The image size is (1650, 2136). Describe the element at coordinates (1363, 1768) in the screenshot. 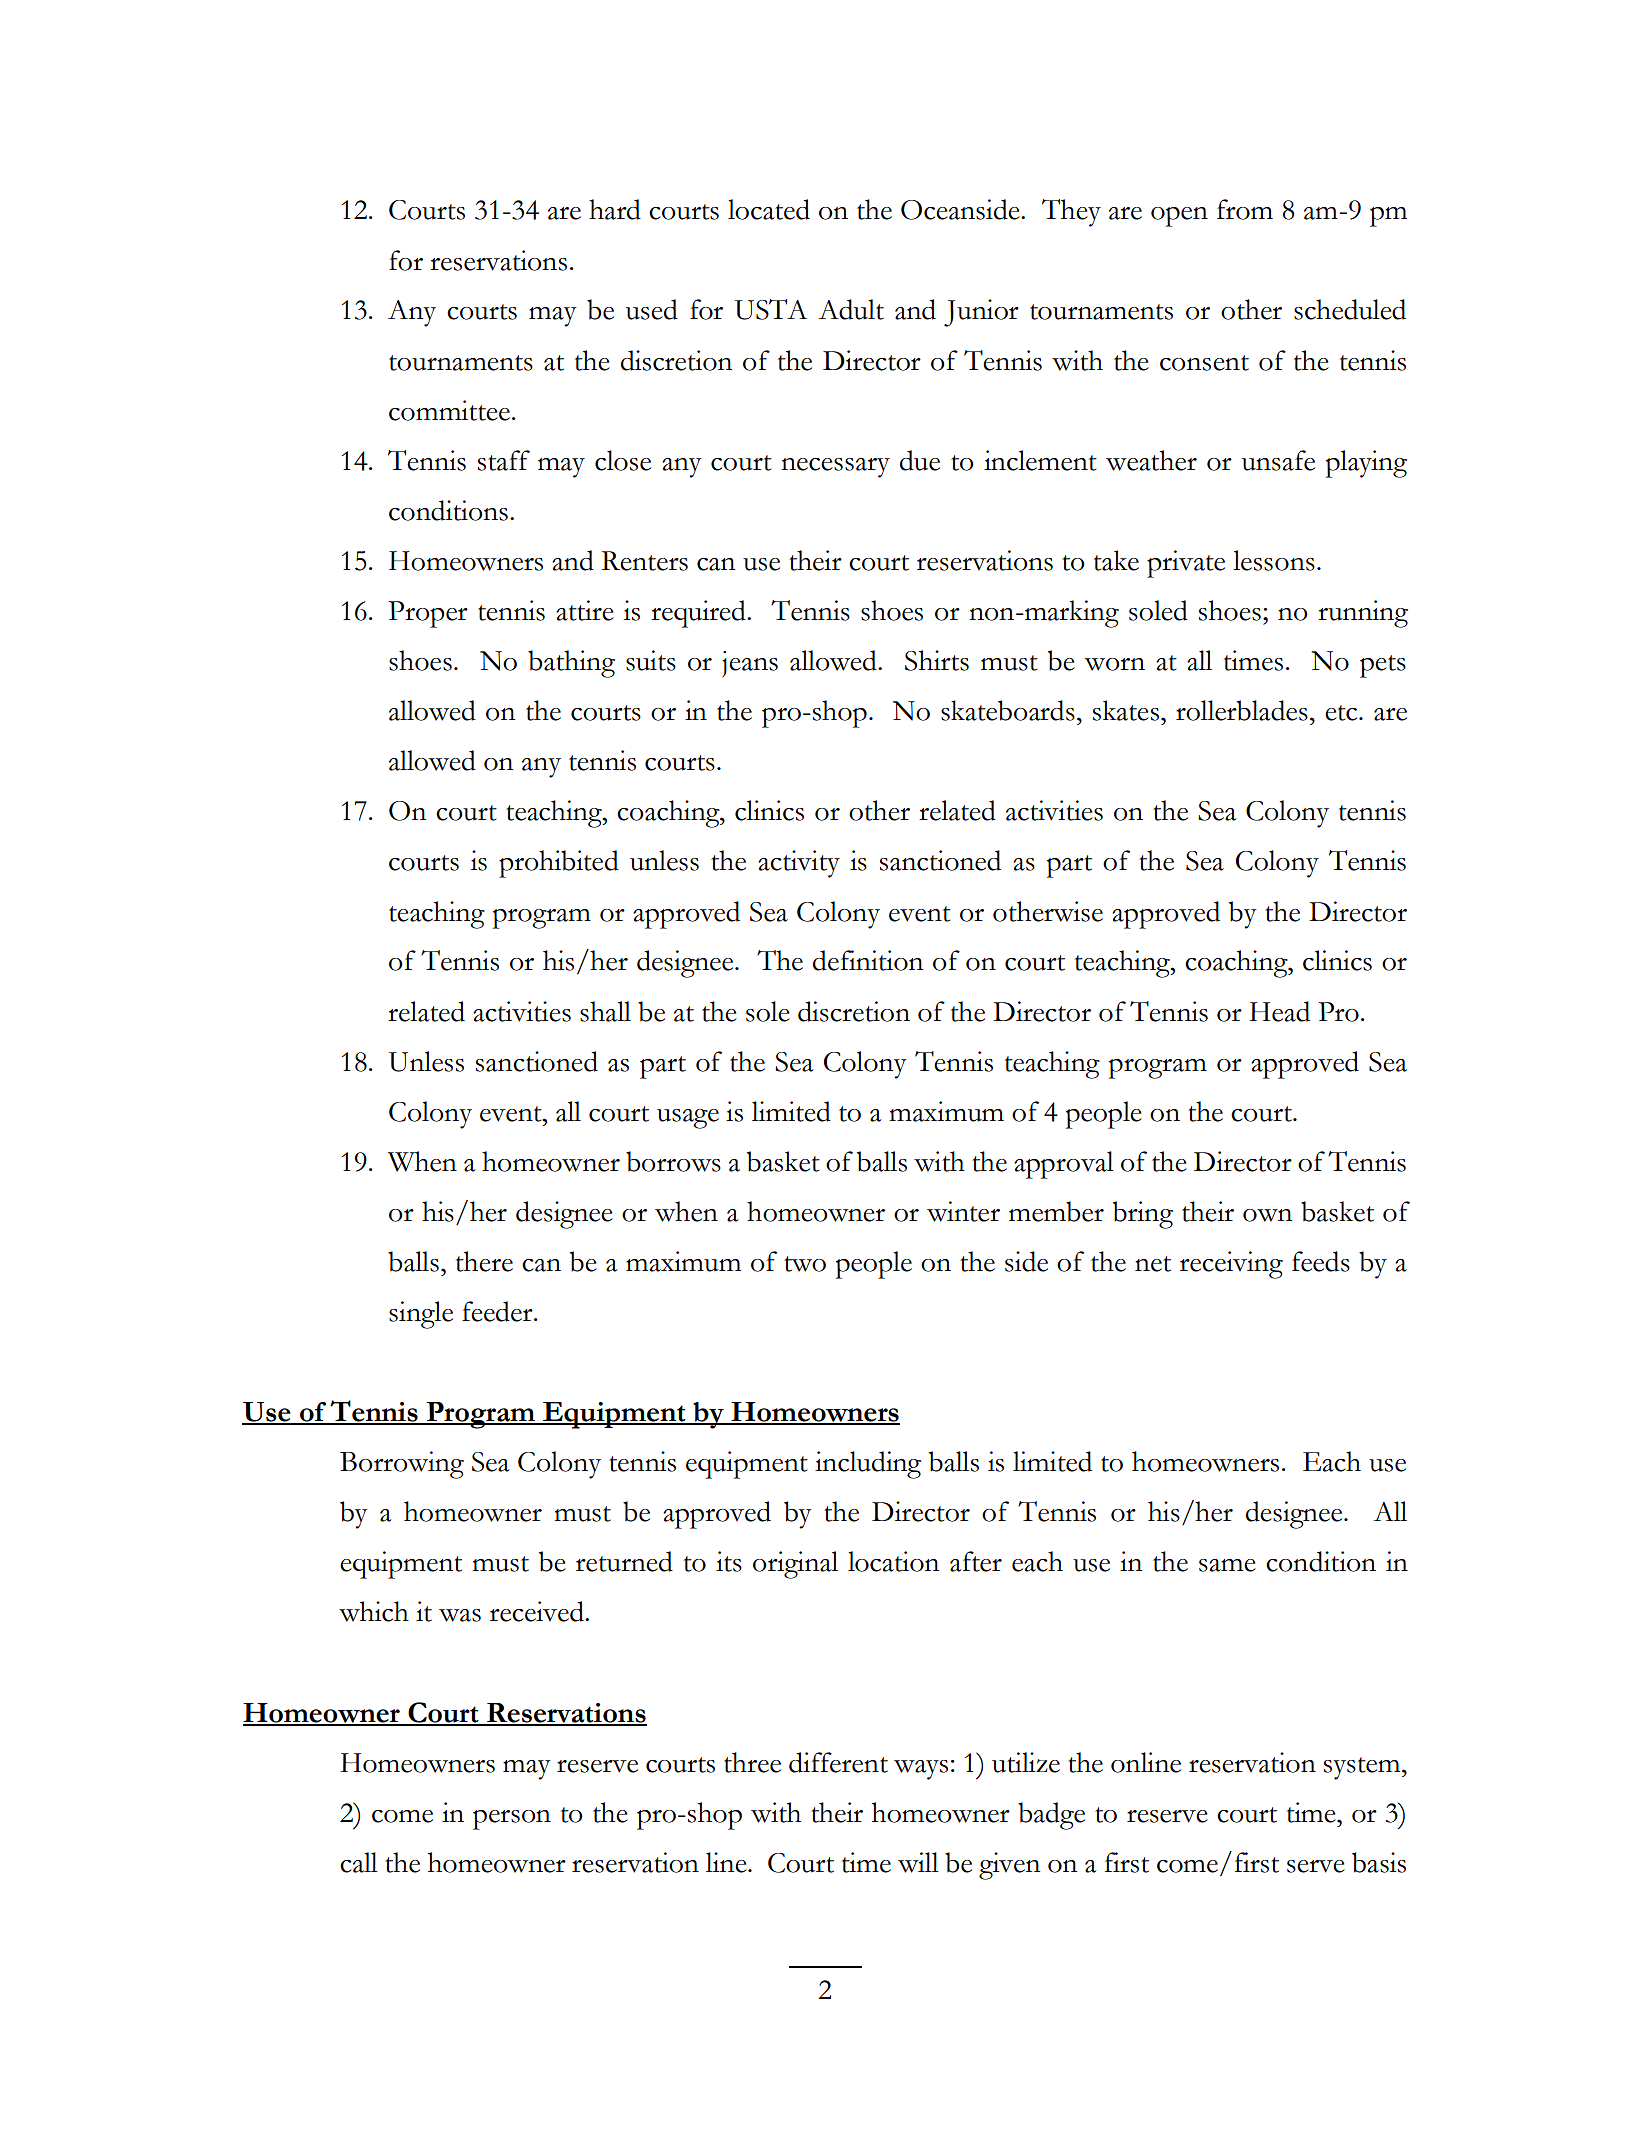

I see `system` at that location.
